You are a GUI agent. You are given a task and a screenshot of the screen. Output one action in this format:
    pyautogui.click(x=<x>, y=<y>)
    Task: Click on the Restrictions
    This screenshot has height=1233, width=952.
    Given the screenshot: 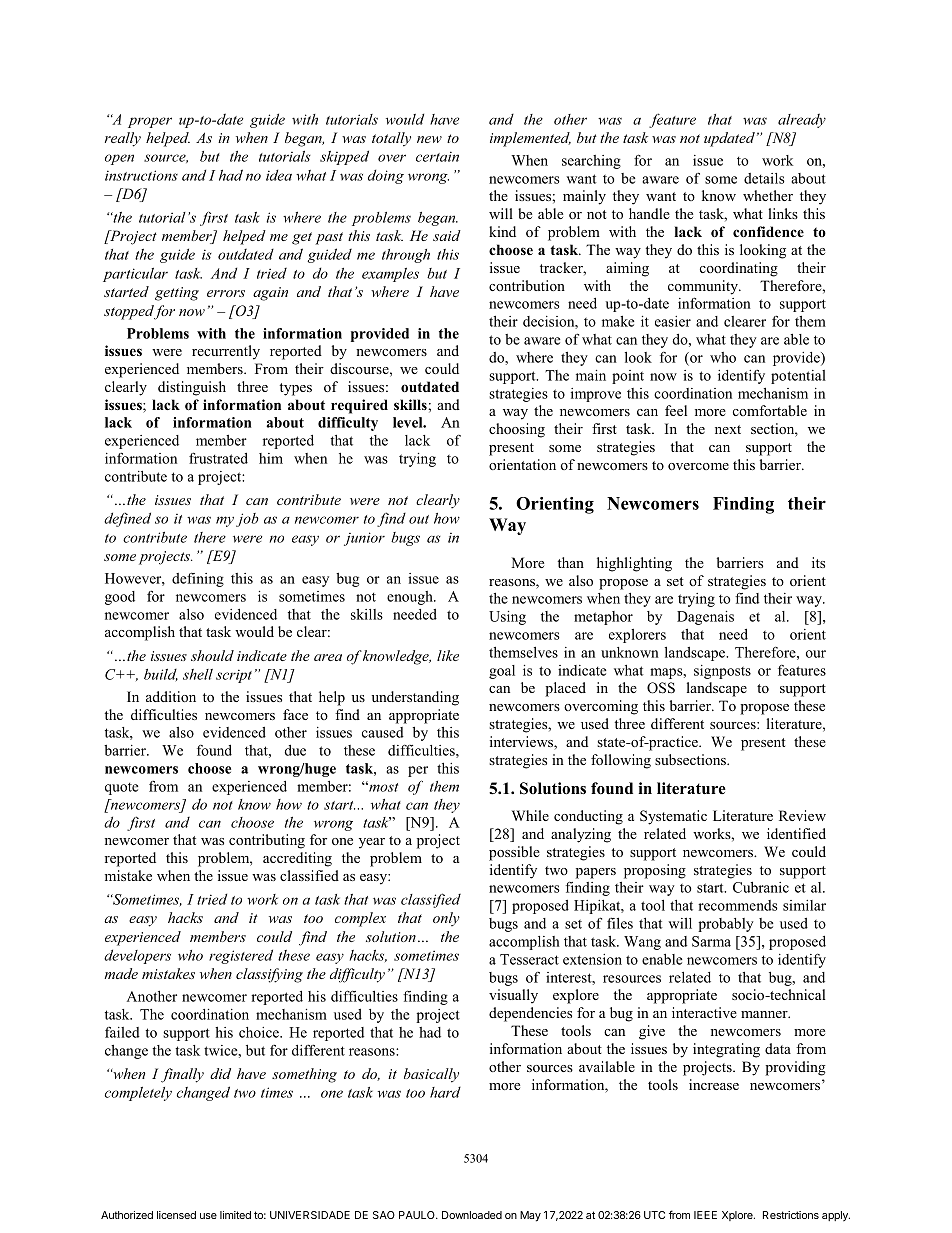 What is the action you would take?
    pyautogui.click(x=791, y=1215)
